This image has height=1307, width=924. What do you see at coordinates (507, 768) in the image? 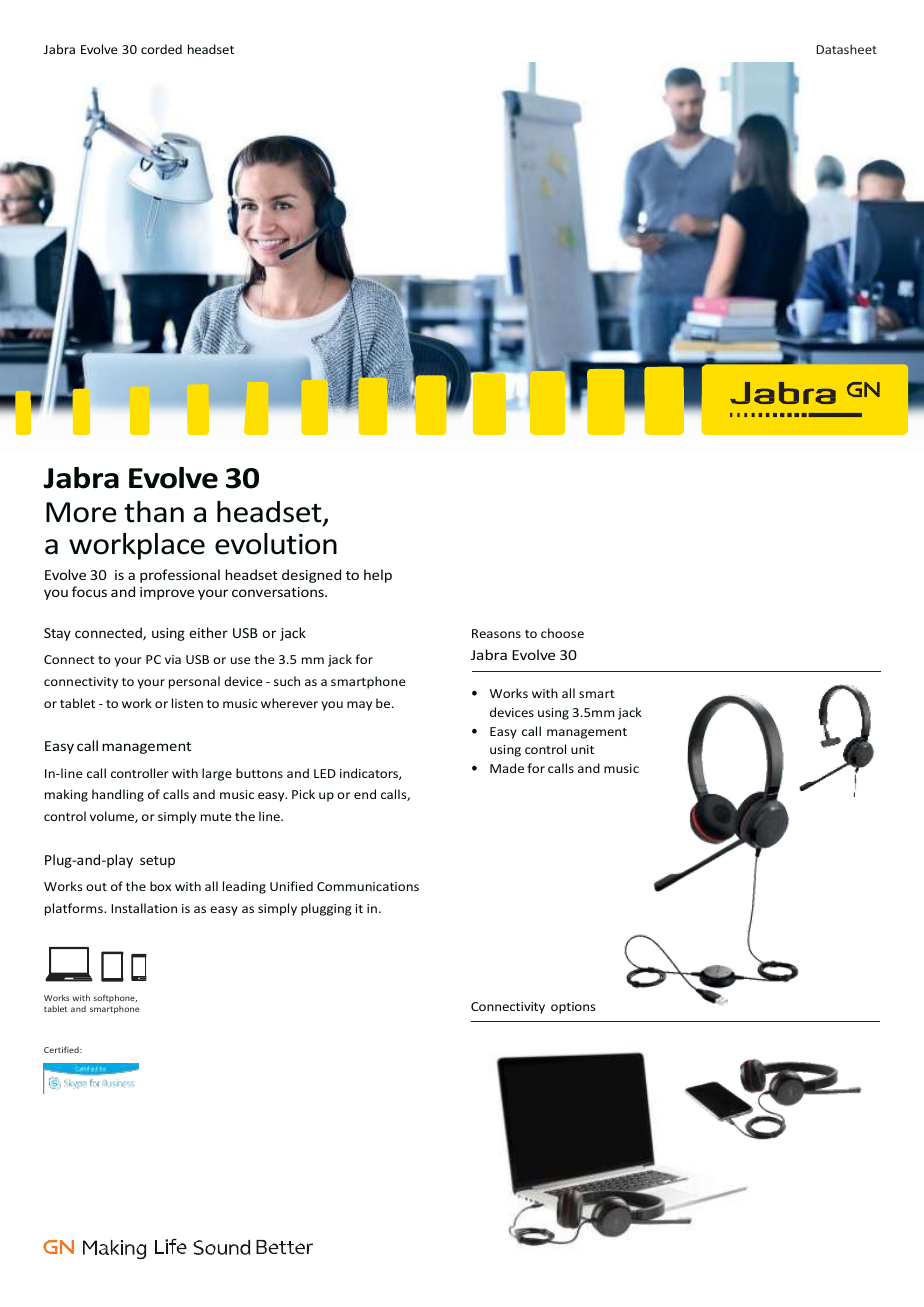
I see `Made` at bounding box center [507, 768].
